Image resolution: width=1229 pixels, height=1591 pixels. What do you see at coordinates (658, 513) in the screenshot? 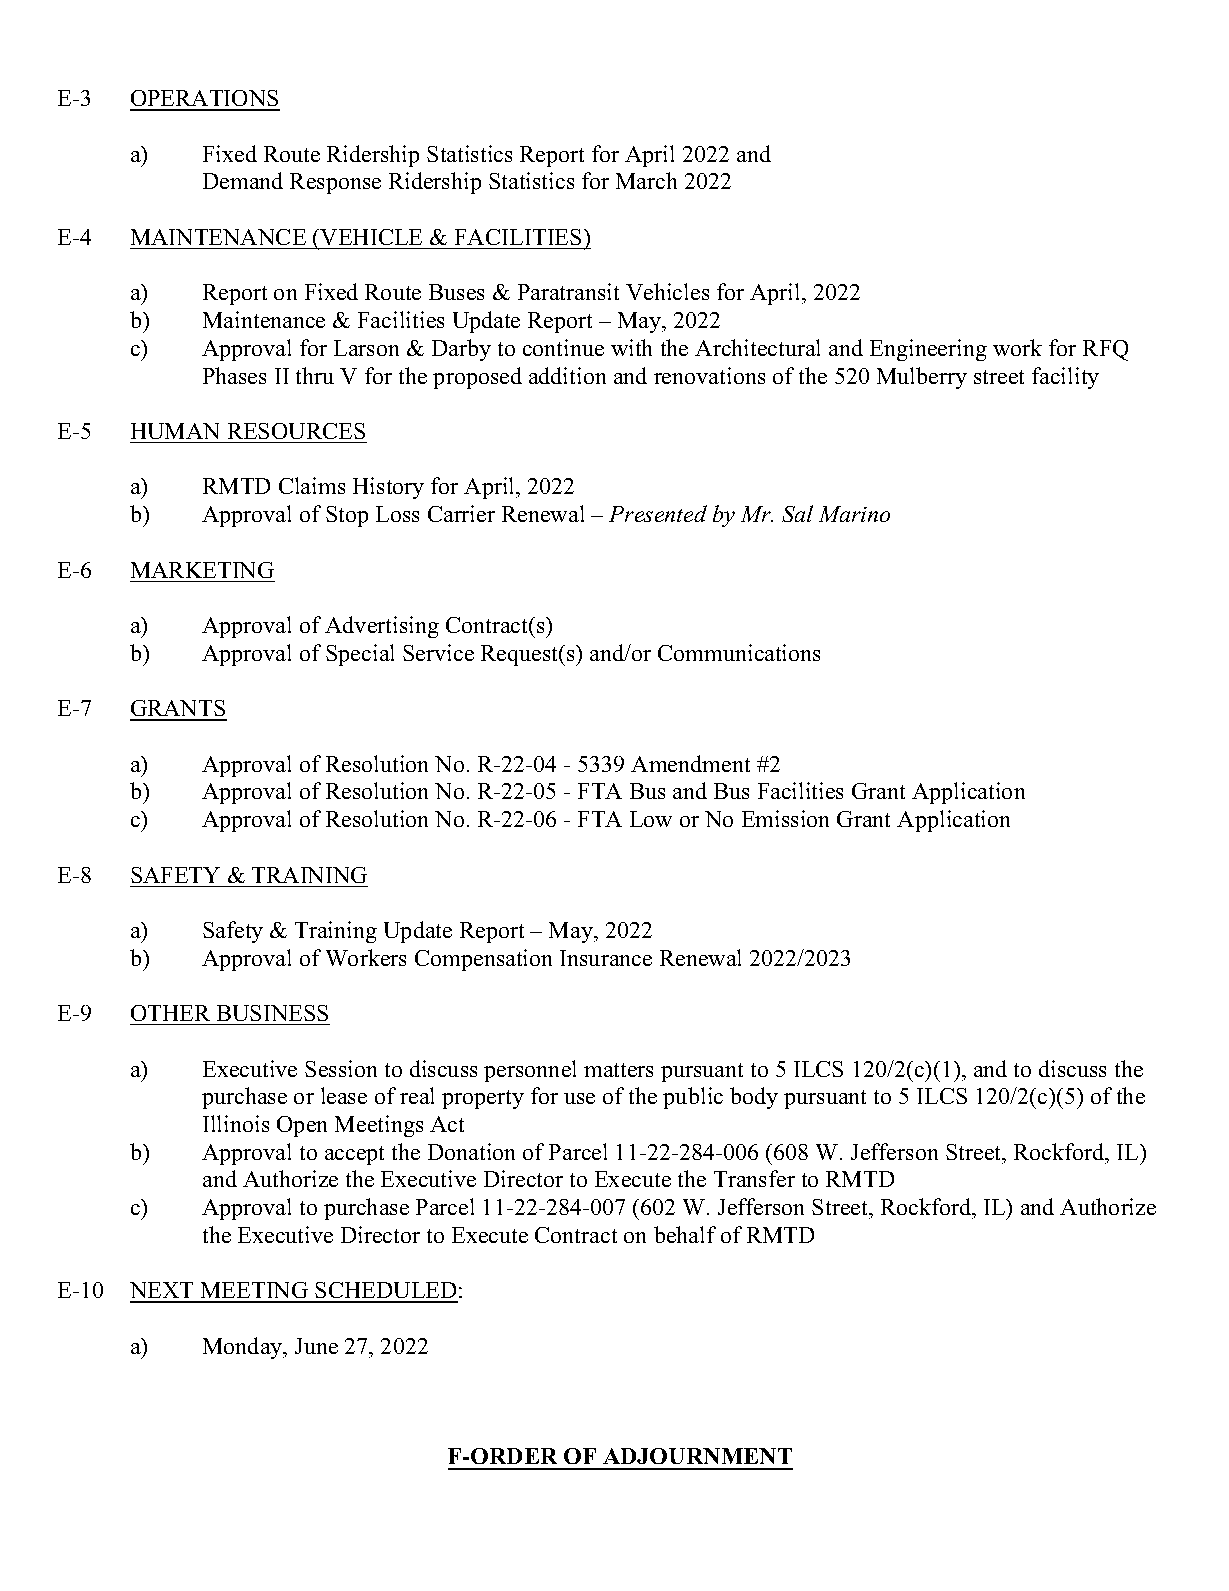
I see `Presented` at bounding box center [658, 513].
